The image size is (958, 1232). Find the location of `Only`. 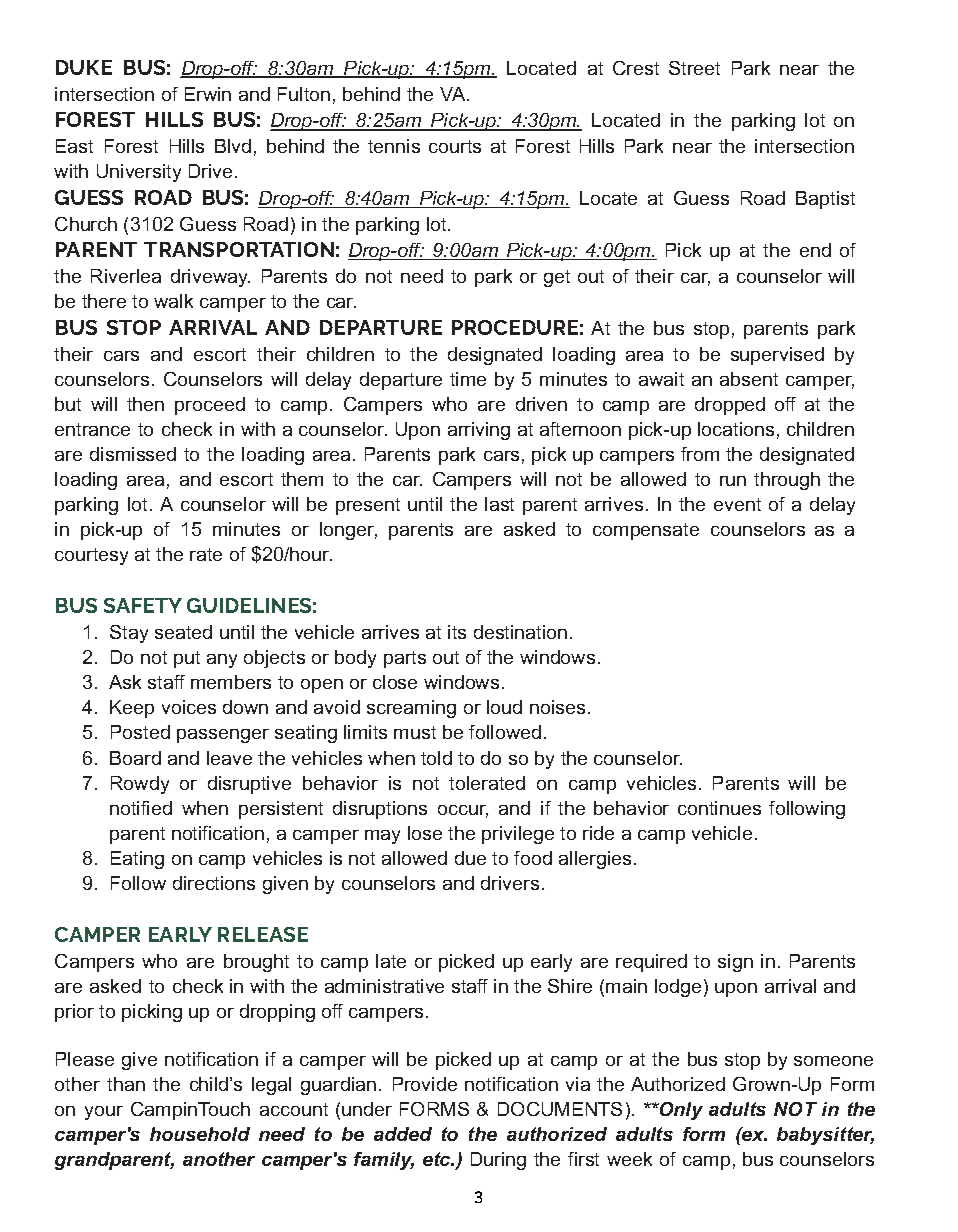

Only is located at coordinates (680, 1111).
